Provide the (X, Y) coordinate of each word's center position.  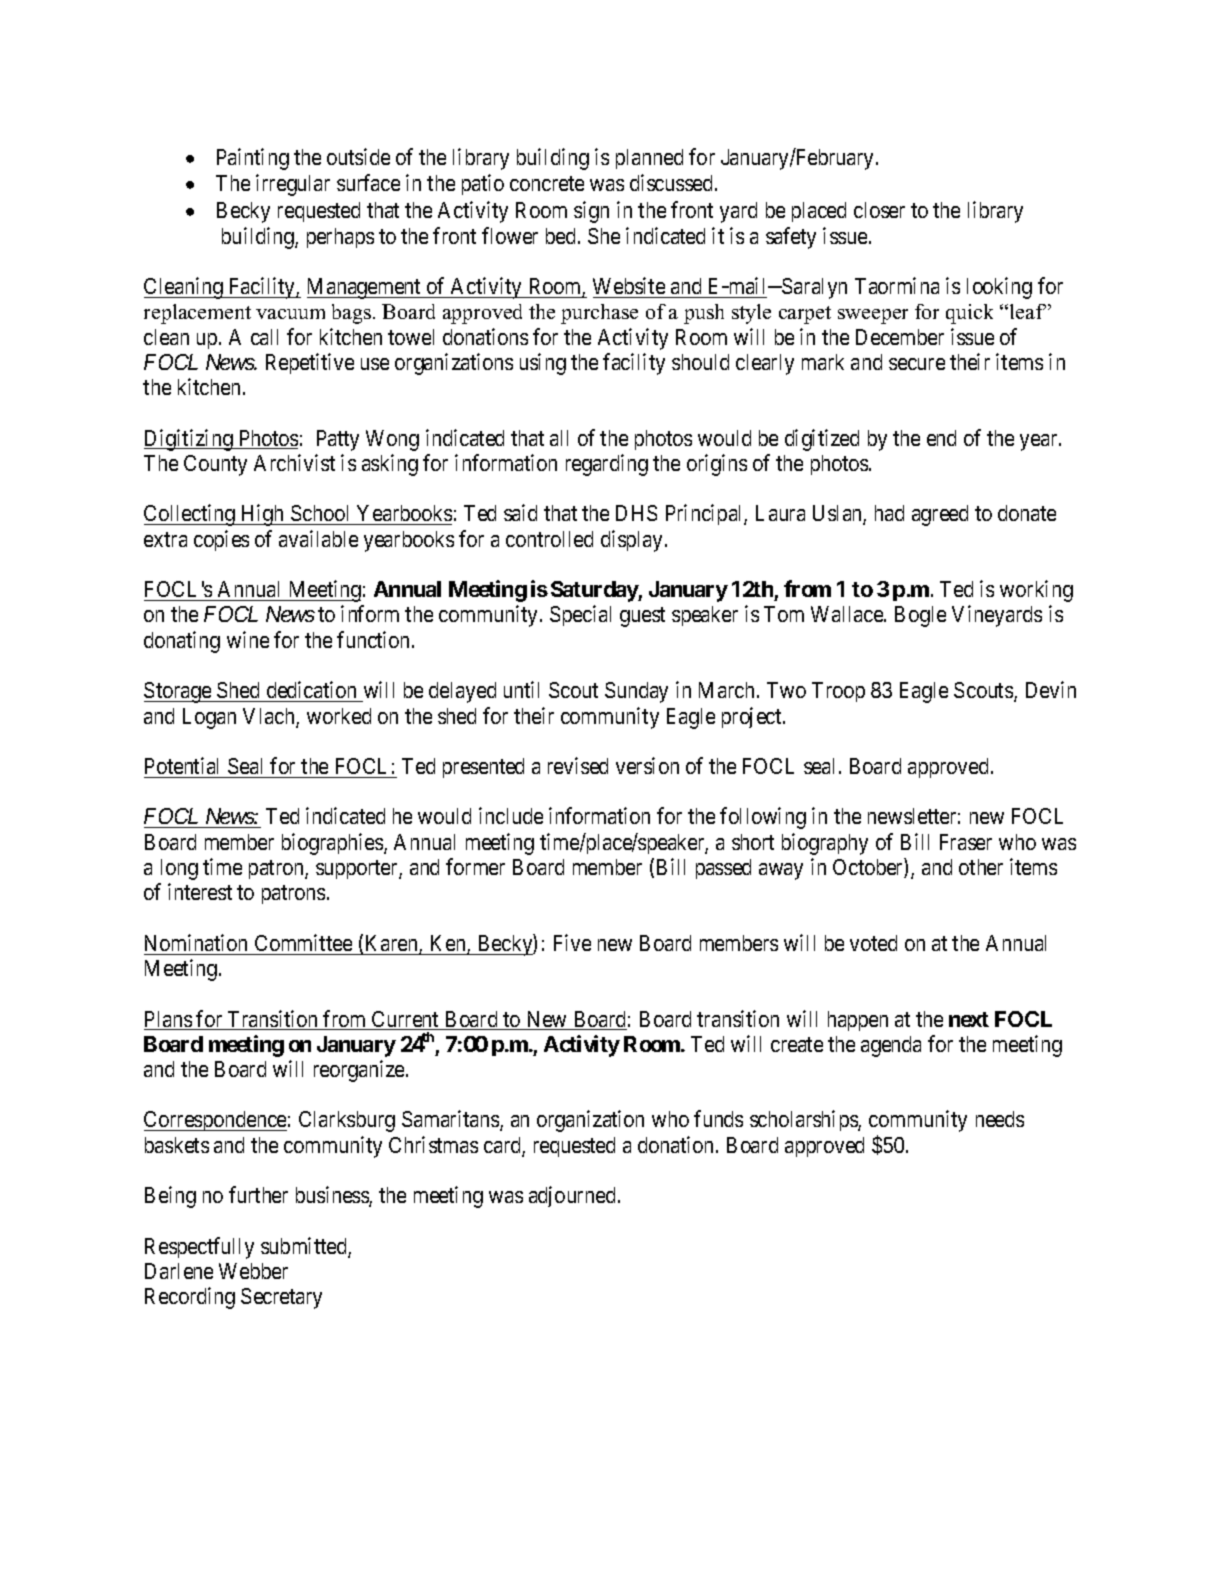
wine (248, 639)
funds (718, 1118)
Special (580, 615)
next (969, 1019)
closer (879, 210)
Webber (253, 1271)
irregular (293, 185)
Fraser (966, 842)
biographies (333, 844)
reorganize (360, 1071)
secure (917, 364)
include (511, 815)
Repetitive (310, 363)
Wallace (848, 614)
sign (591, 212)
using (543, 364)
